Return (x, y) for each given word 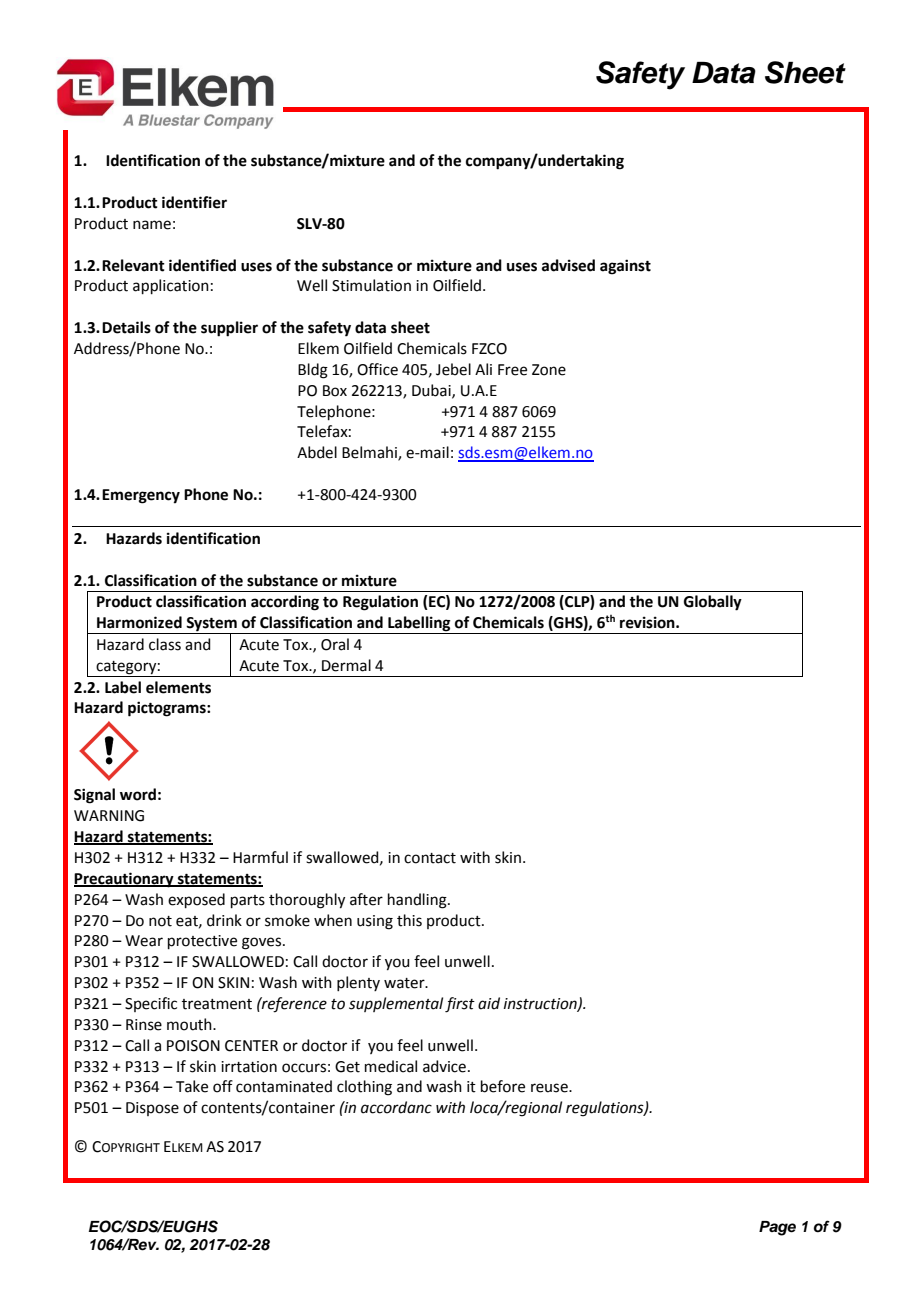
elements (178, 687)
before (503, 1086)
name (152, 225)
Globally (713, 603)
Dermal (346, 665)
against (625, 267)
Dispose (152, 1109)
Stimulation (371, 285)
